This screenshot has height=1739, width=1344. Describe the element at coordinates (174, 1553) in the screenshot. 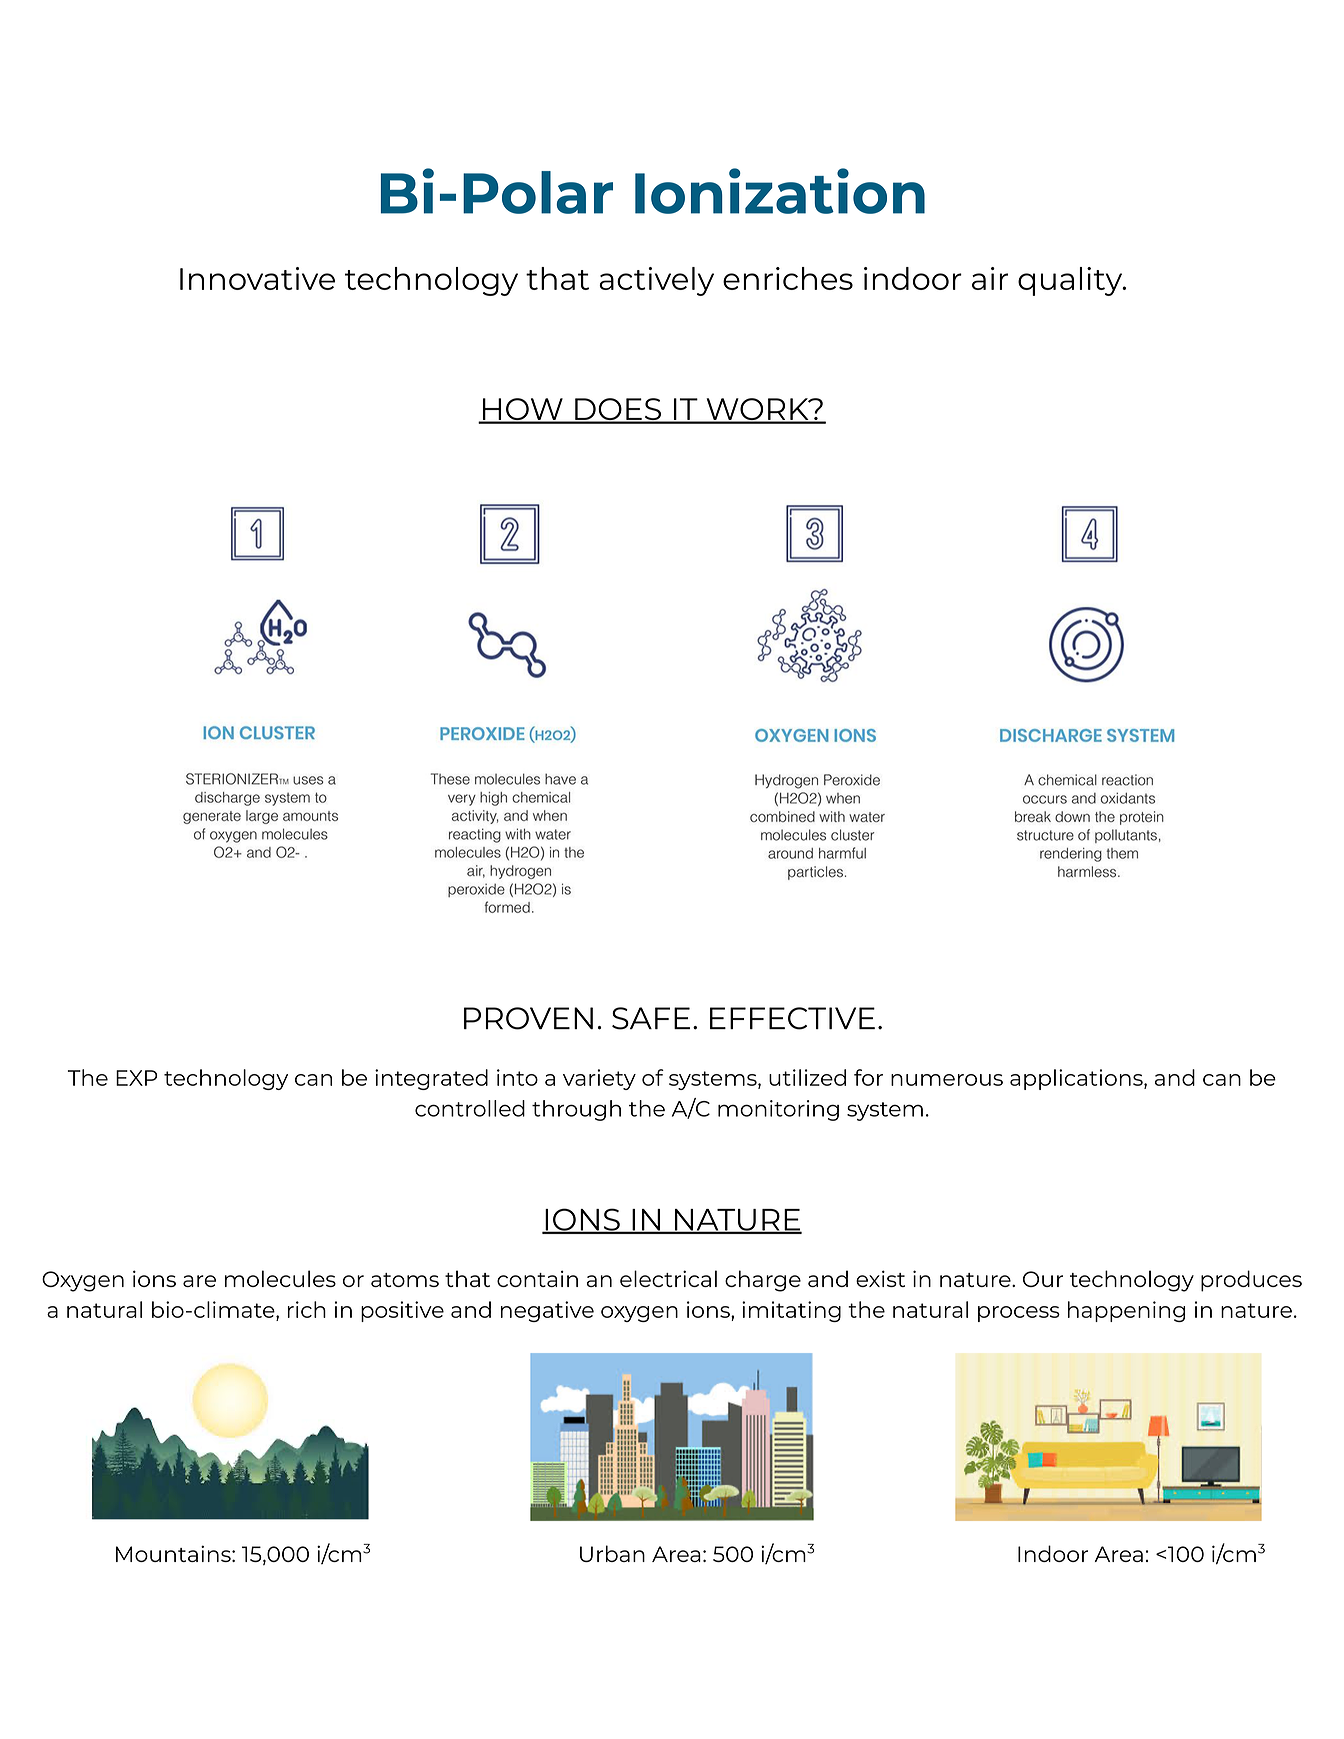

I see `Mountains` at that location.
